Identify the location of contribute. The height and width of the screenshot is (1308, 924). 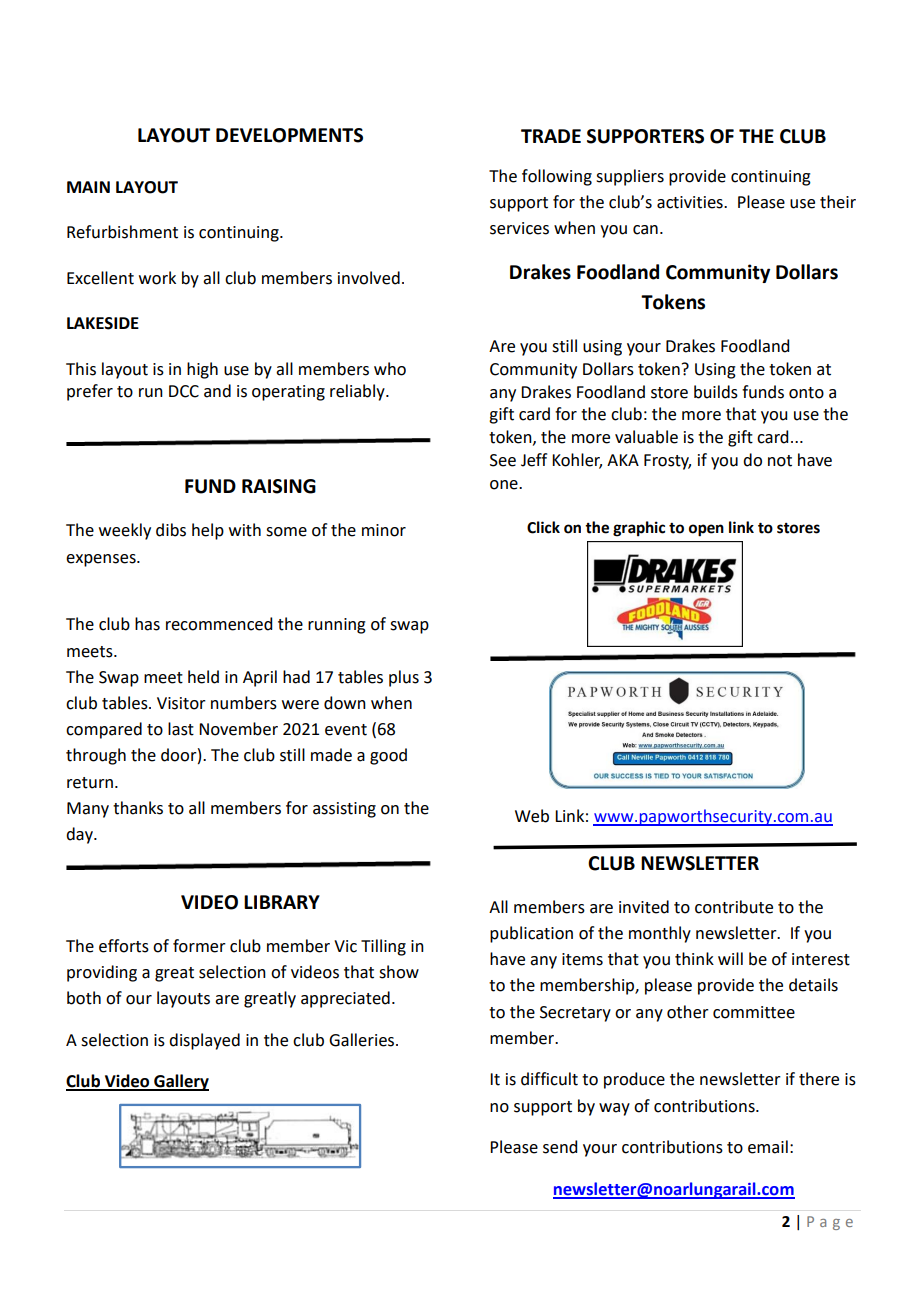
(734, 907).
